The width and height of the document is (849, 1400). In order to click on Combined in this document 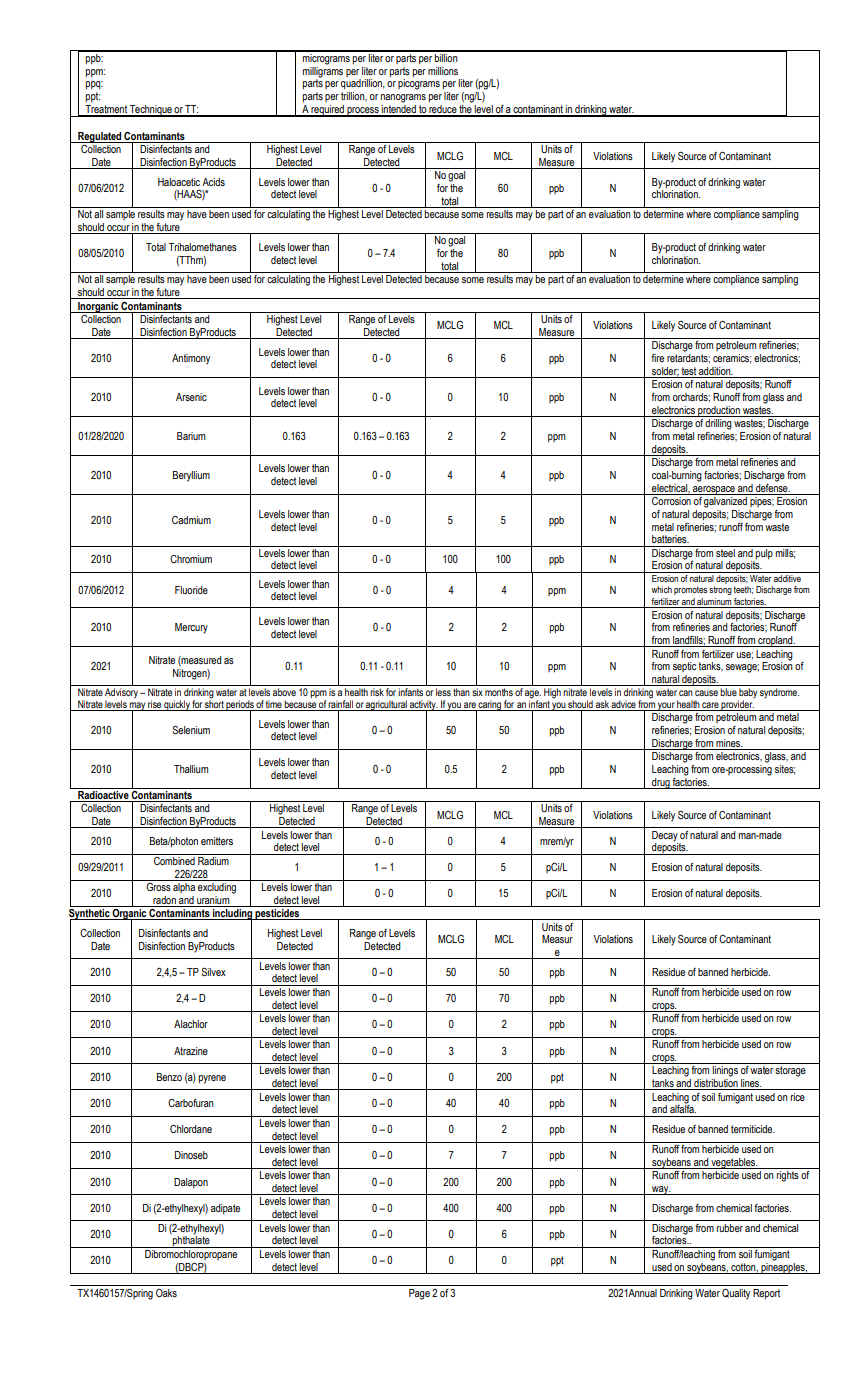, I will do `click(174, 859)`.
